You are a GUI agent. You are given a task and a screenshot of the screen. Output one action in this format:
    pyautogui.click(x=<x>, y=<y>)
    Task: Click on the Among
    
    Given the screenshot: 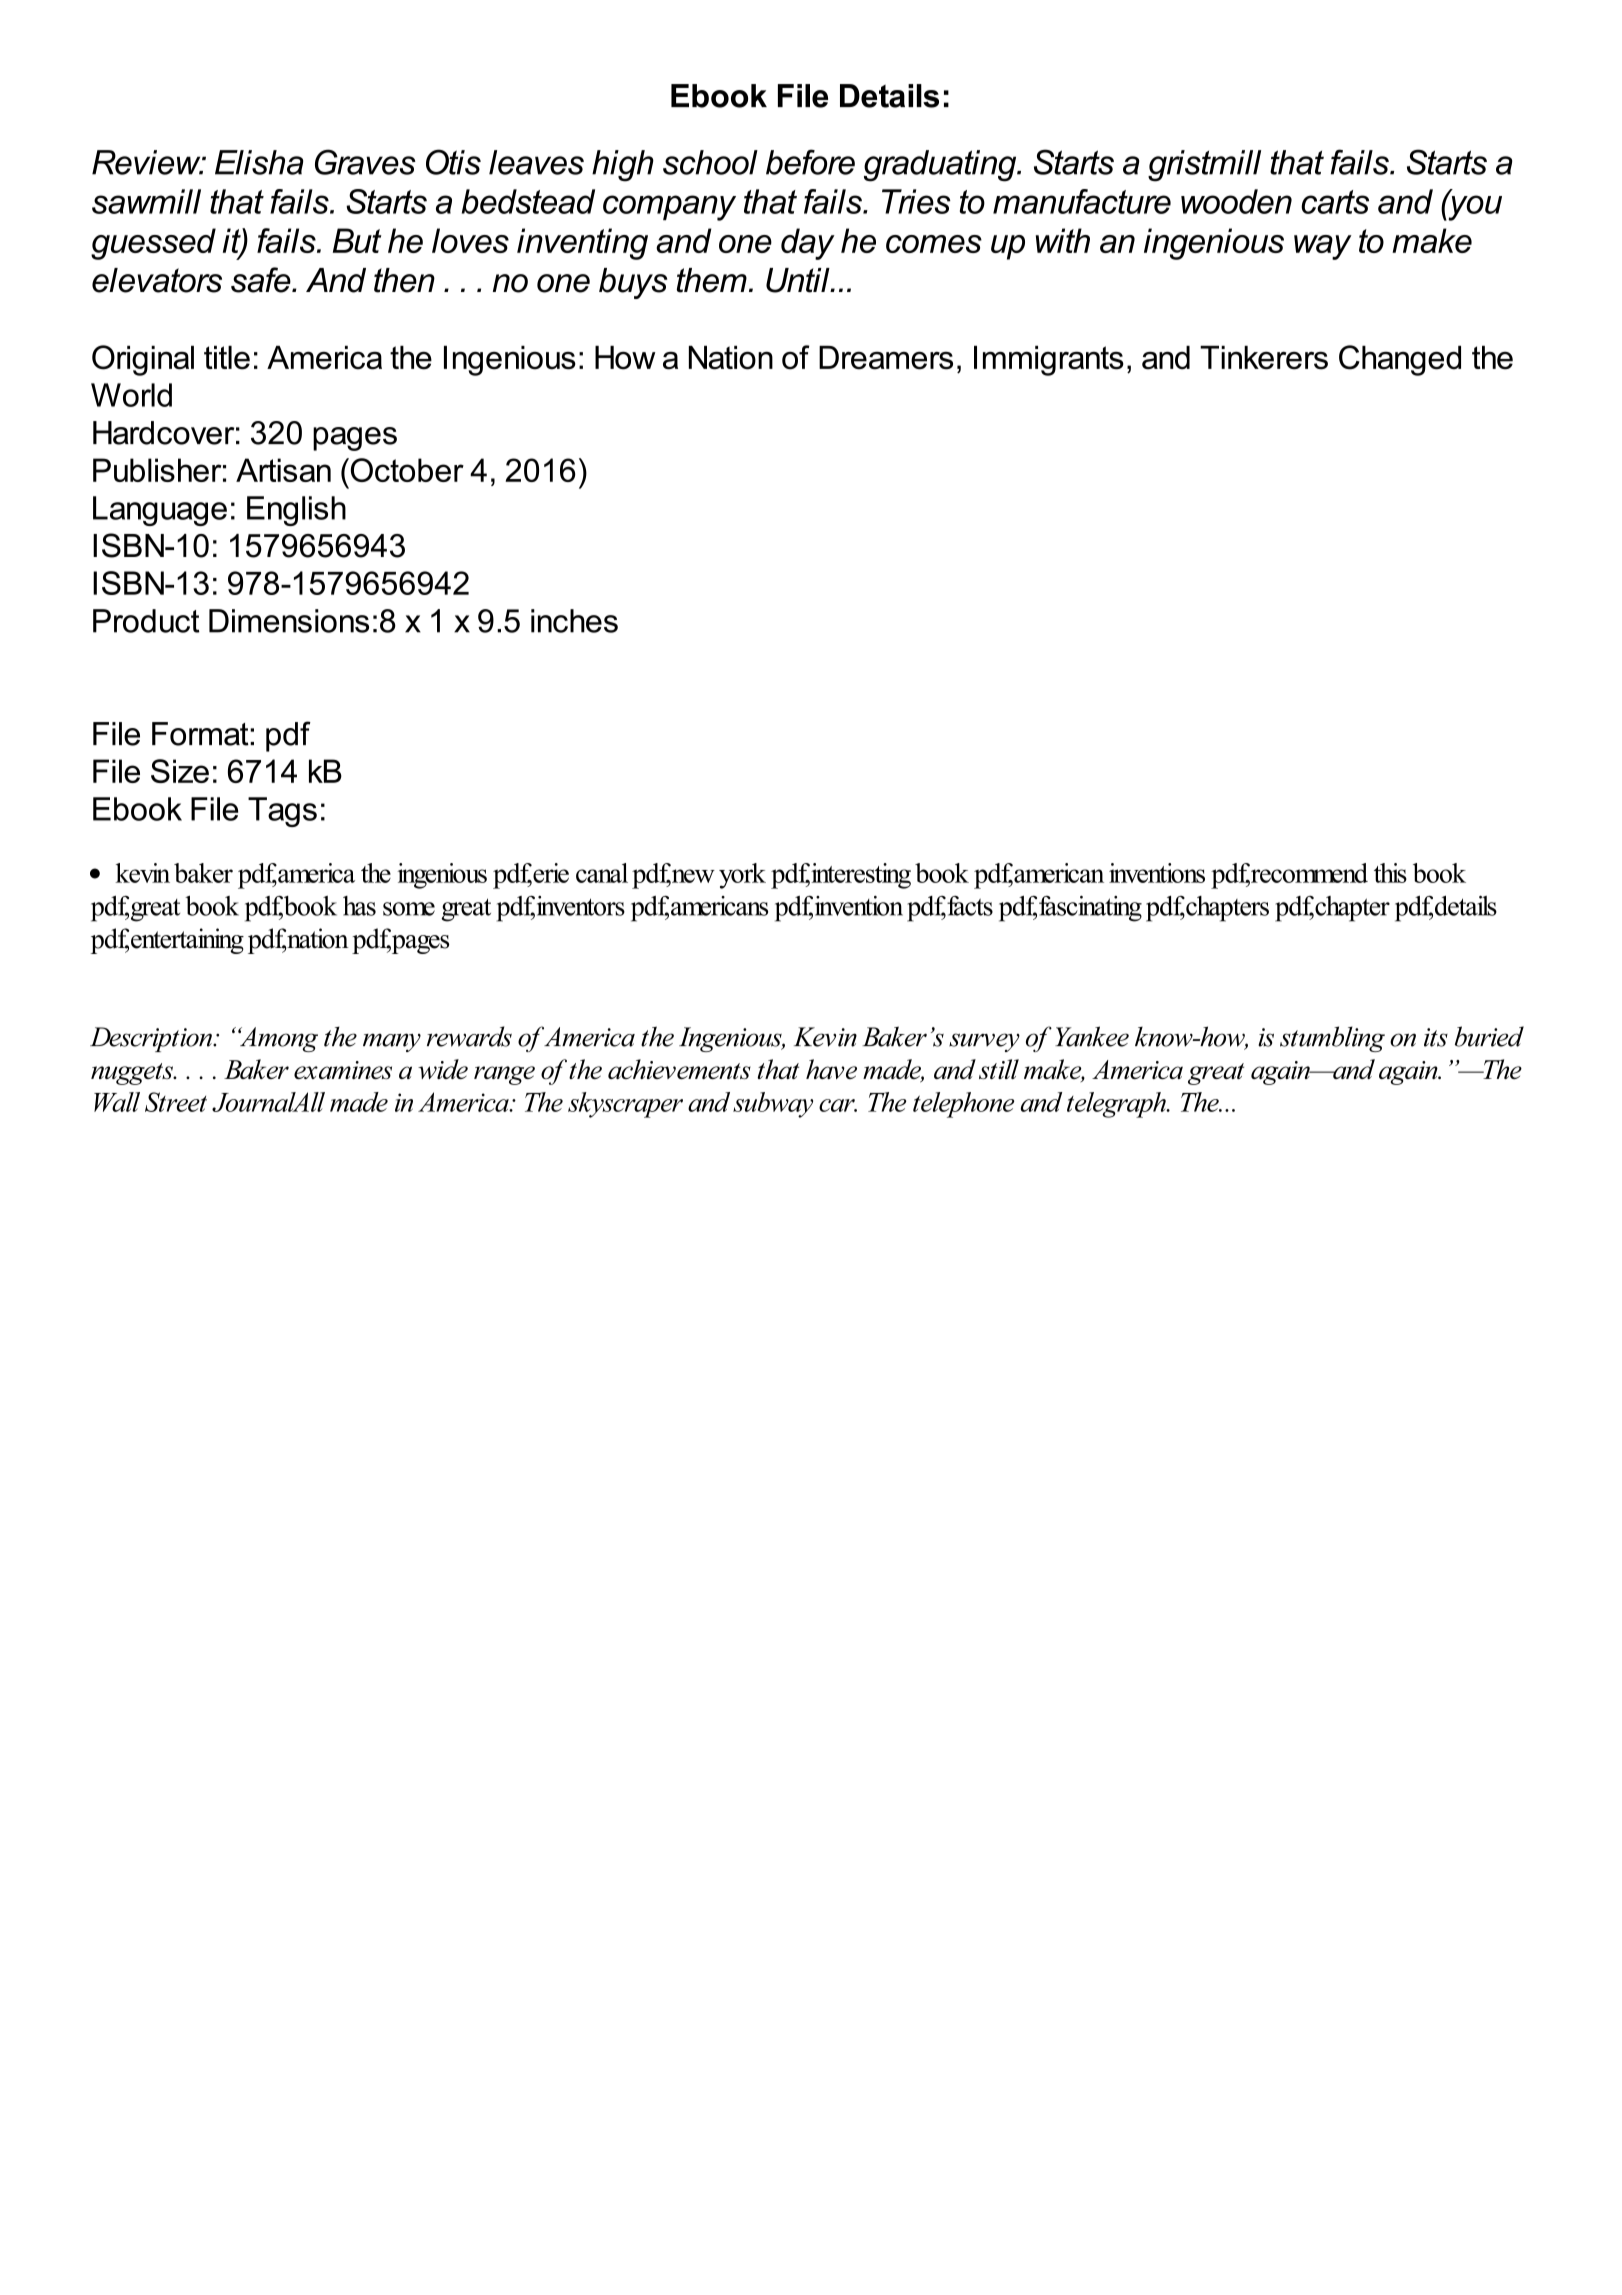 What is the action you would take?
    pyautogui.click(x=278, y=1039)
